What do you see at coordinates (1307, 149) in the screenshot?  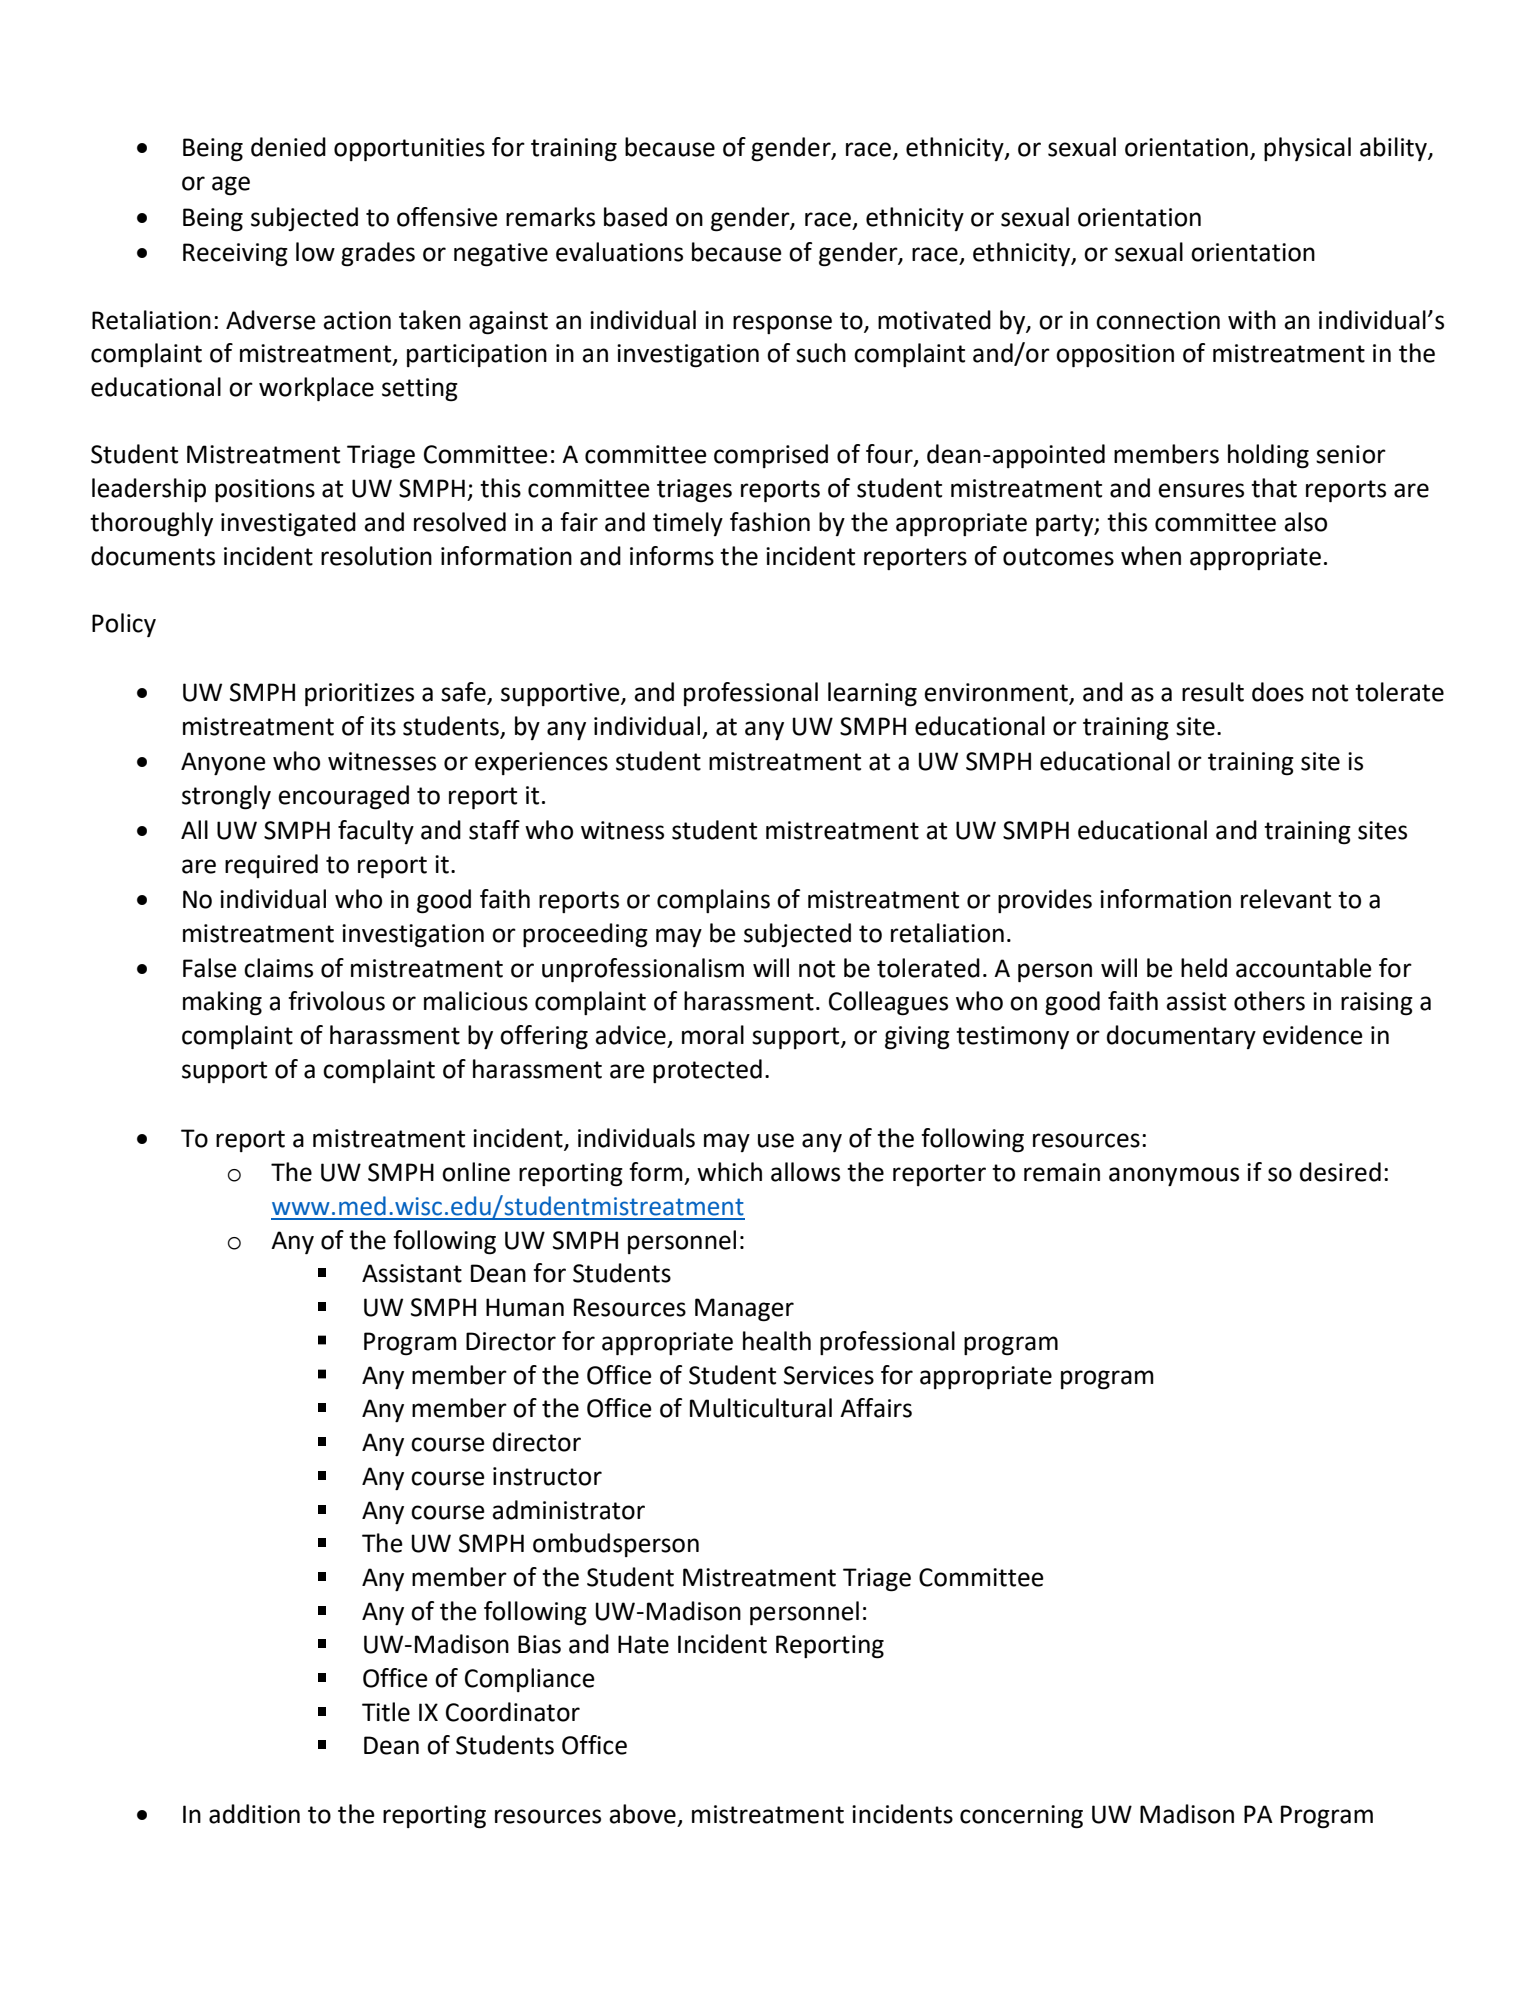 I see `physical` at bounding box center [1307, 149].
